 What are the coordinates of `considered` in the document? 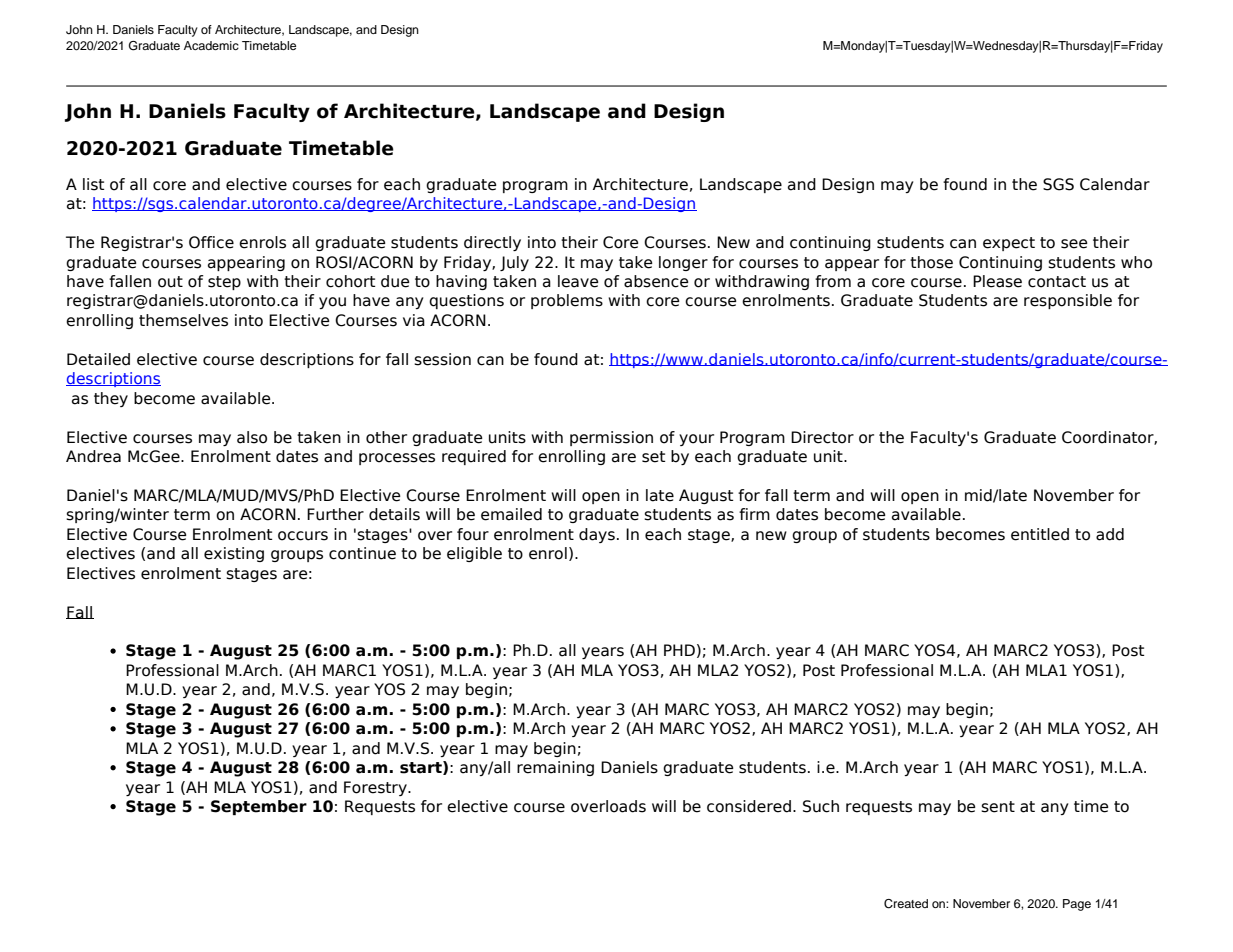 It's located at (749, 806).
